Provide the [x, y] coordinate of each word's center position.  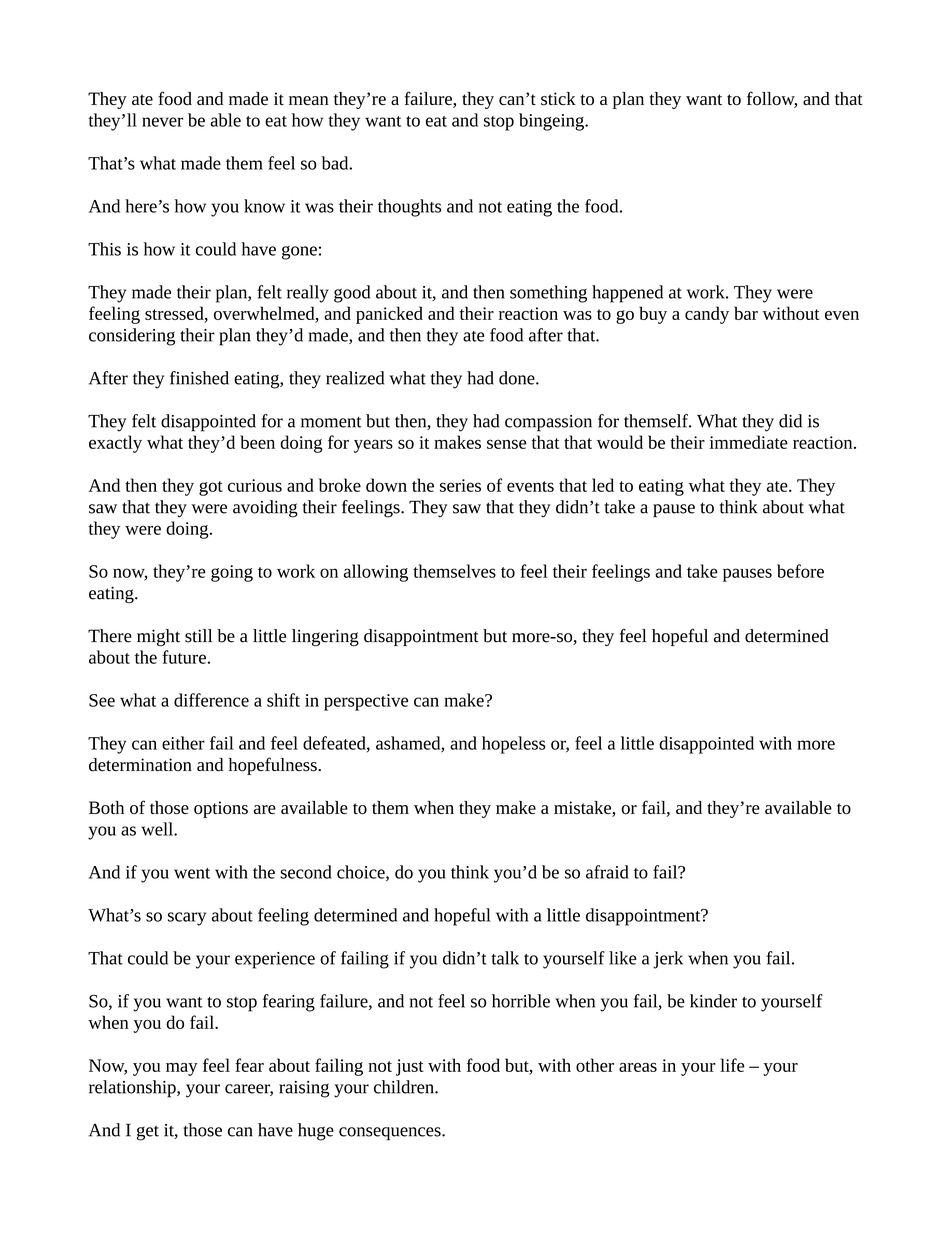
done [518, 378]
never [162, 122]
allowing [376, 573]
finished [199, 378]
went [192, 873]
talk [505, 958]
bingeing [552, 122]
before [800, 571]
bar [746, 313]
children [405, 1087]
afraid [607, 872]
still [198, 636]
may [182, 1069]
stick [558, 99]
